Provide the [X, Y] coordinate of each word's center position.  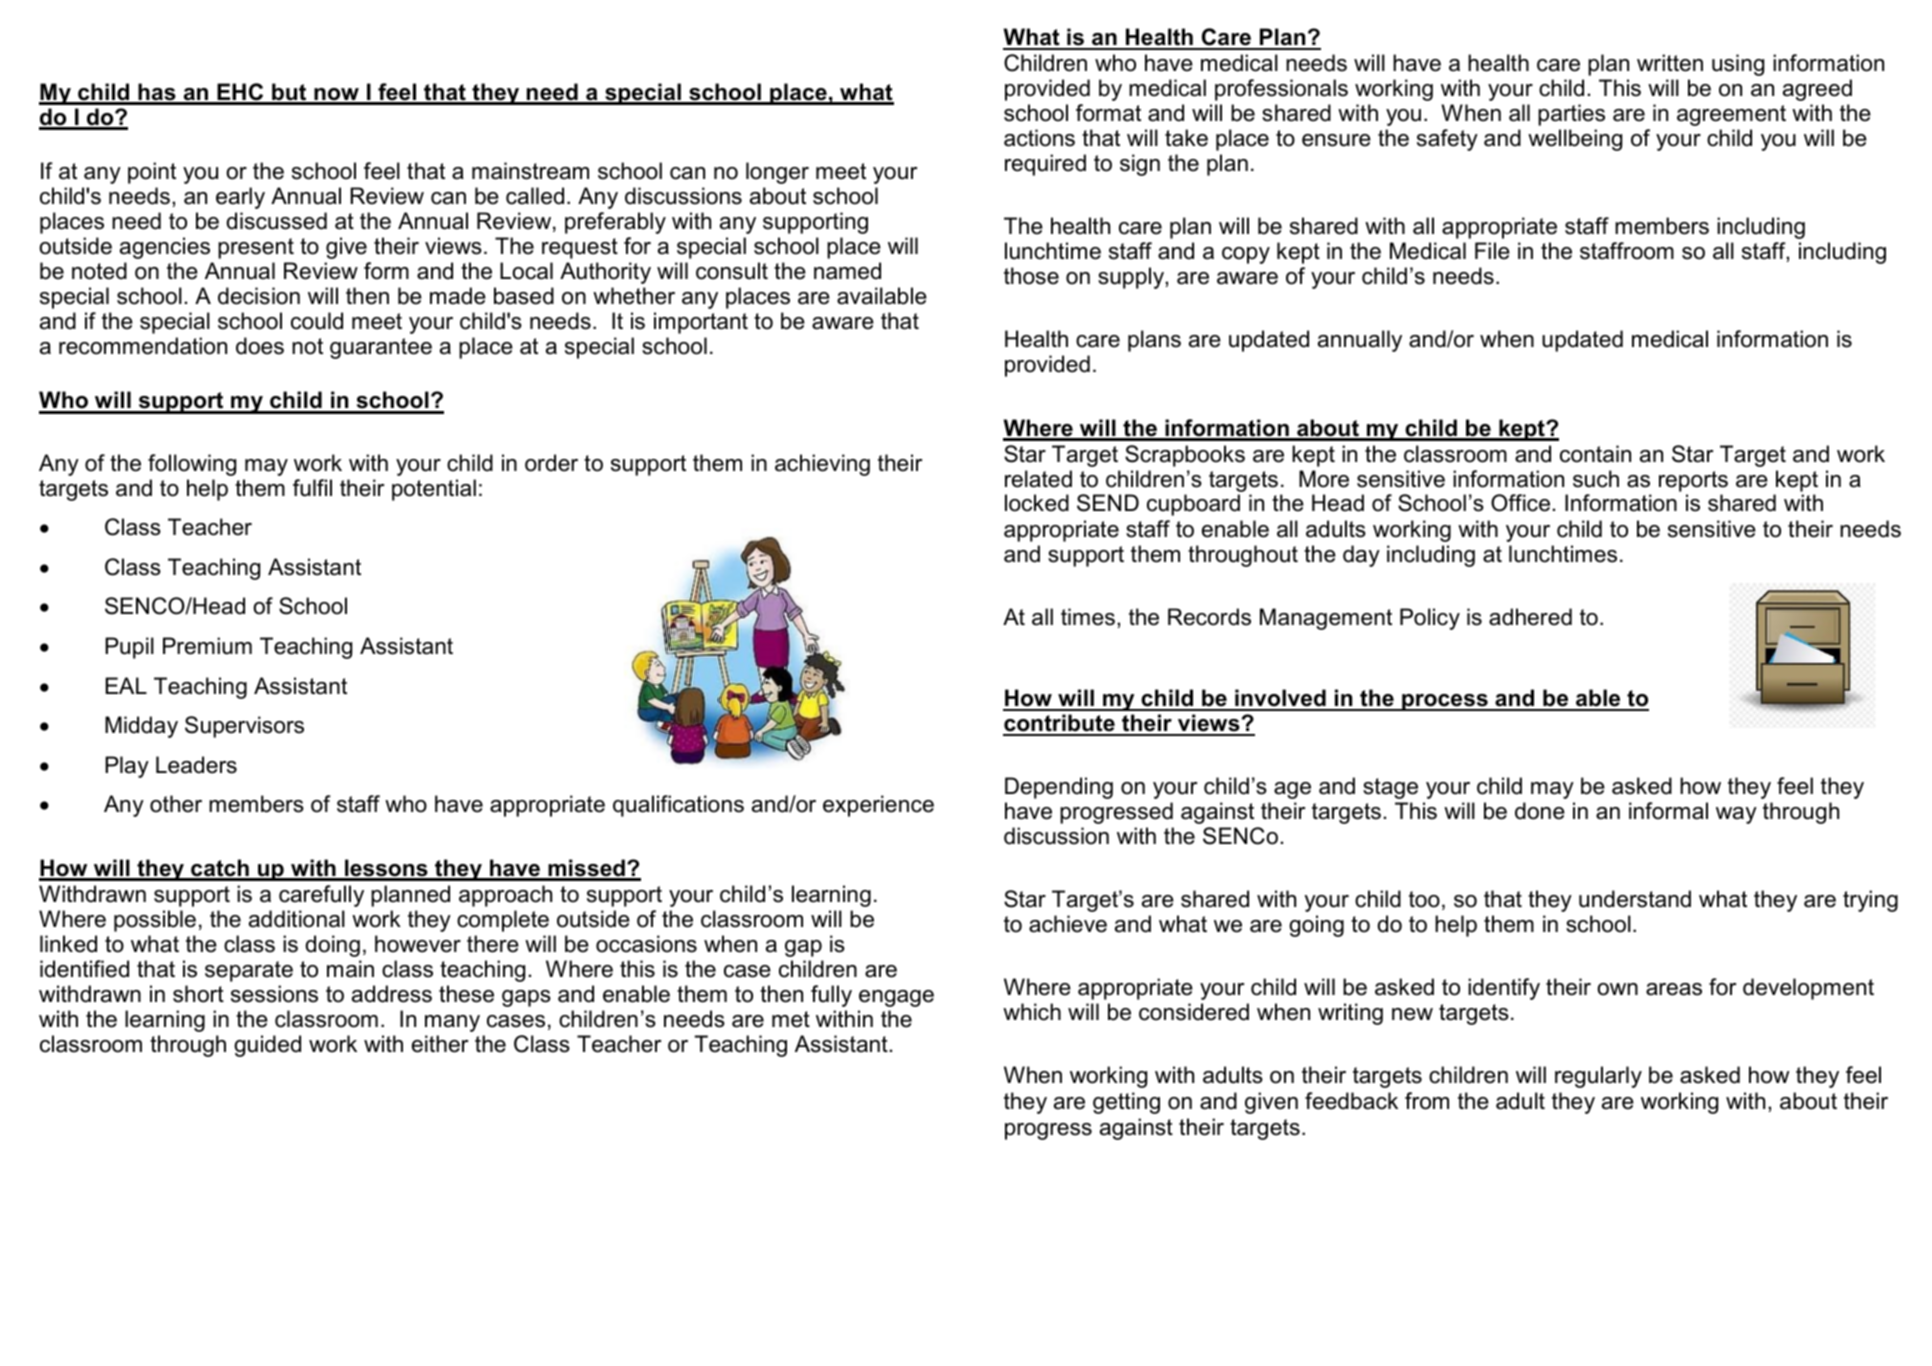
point [152, 173]
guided [267, 1046]
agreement [1731, 115]
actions [1039, 138]
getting [1126, 1103]
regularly [1598, 1077]
